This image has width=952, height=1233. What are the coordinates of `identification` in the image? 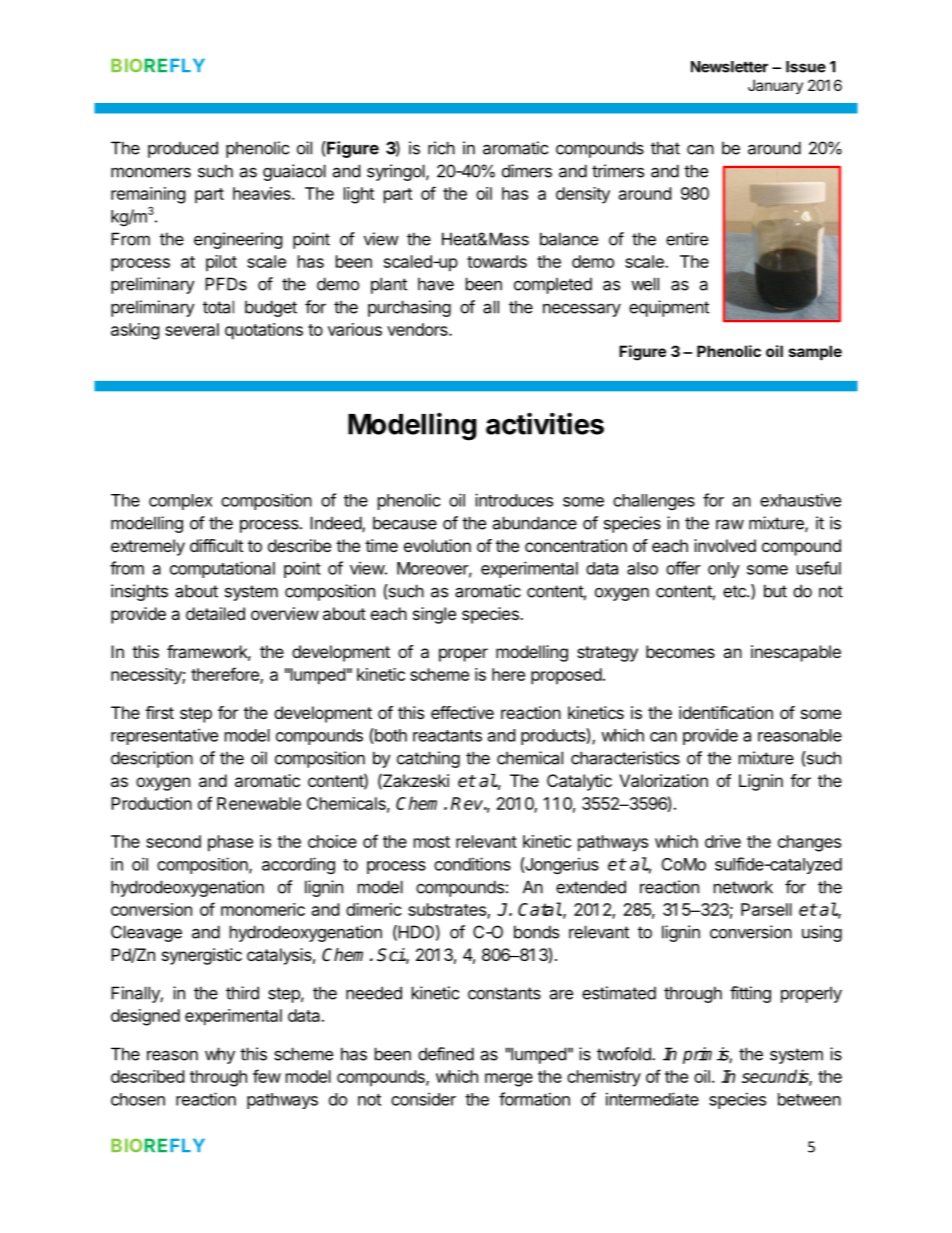 It's located at (726, 712).
